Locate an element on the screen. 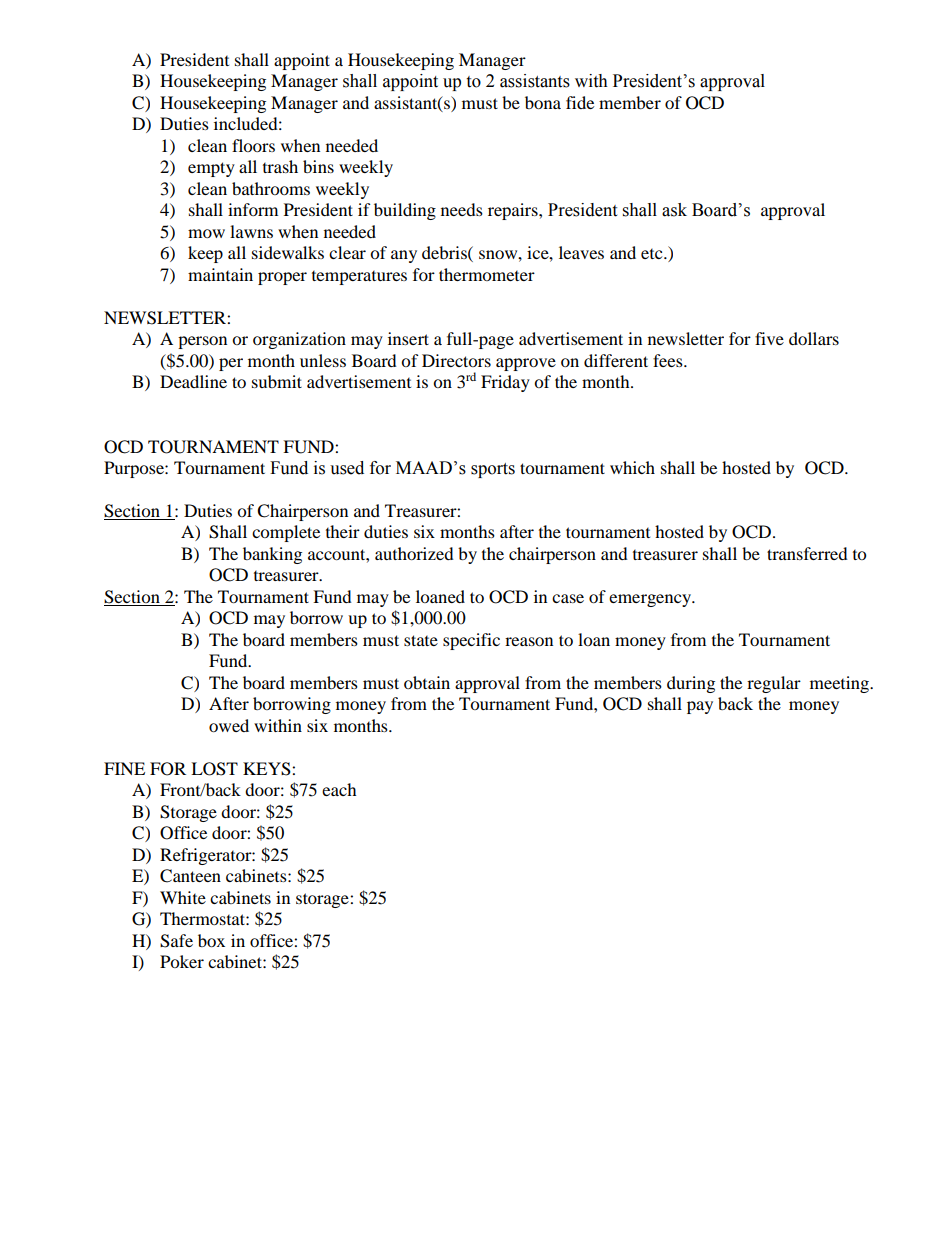  bona is located at coordinates (543, 102).
